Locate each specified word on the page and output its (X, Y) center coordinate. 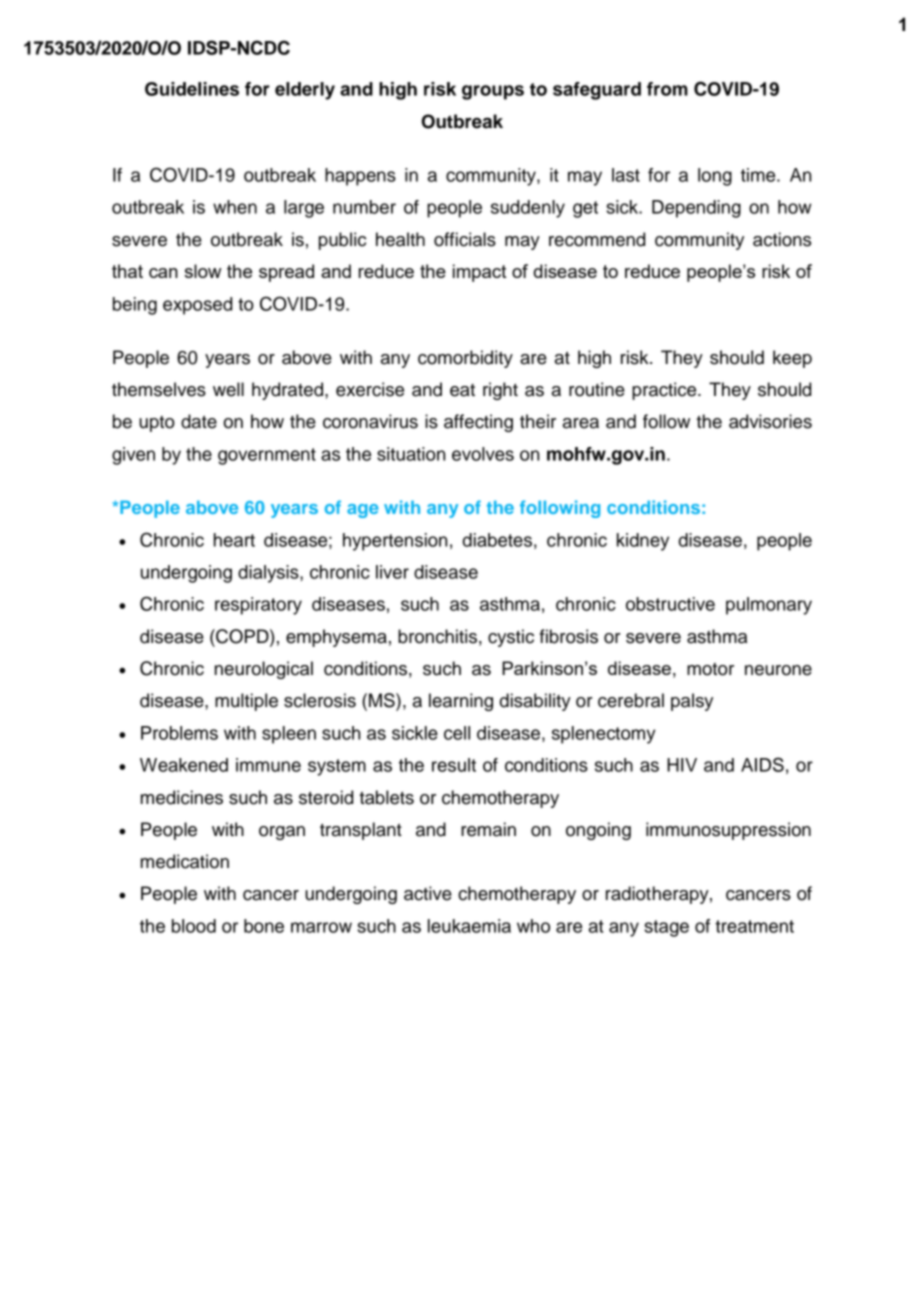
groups (493, 92)
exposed (197, 306)
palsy (692, 702)
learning (461, 702)
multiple (246, 702)
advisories (770, 421)
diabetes (497, 540)
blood (194, 926)
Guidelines (192, 89)
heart (234, 540)
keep (792, 359)
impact (479, 273)
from (667, 89)
